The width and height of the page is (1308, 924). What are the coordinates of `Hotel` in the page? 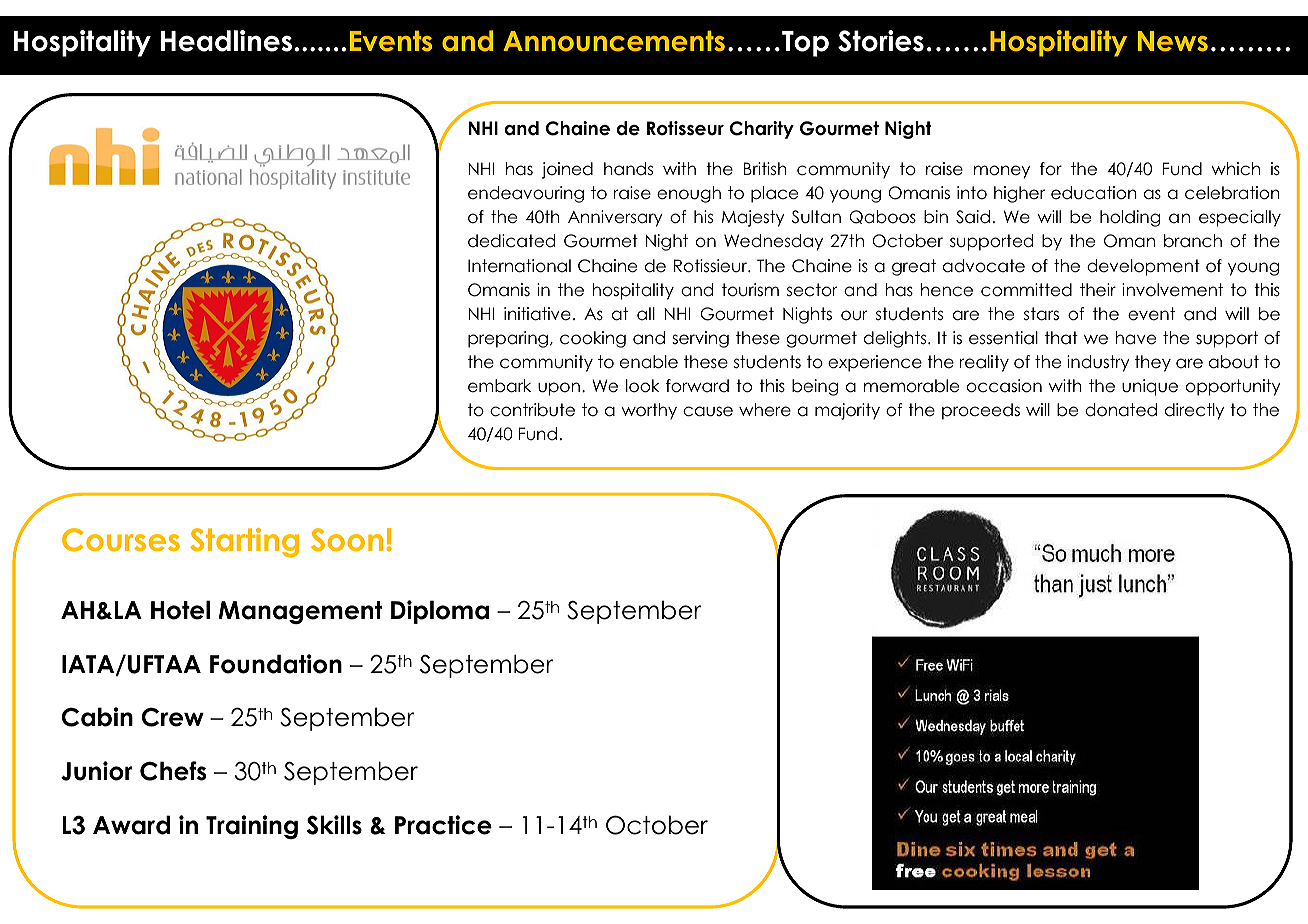 It's located at (180, 610).
